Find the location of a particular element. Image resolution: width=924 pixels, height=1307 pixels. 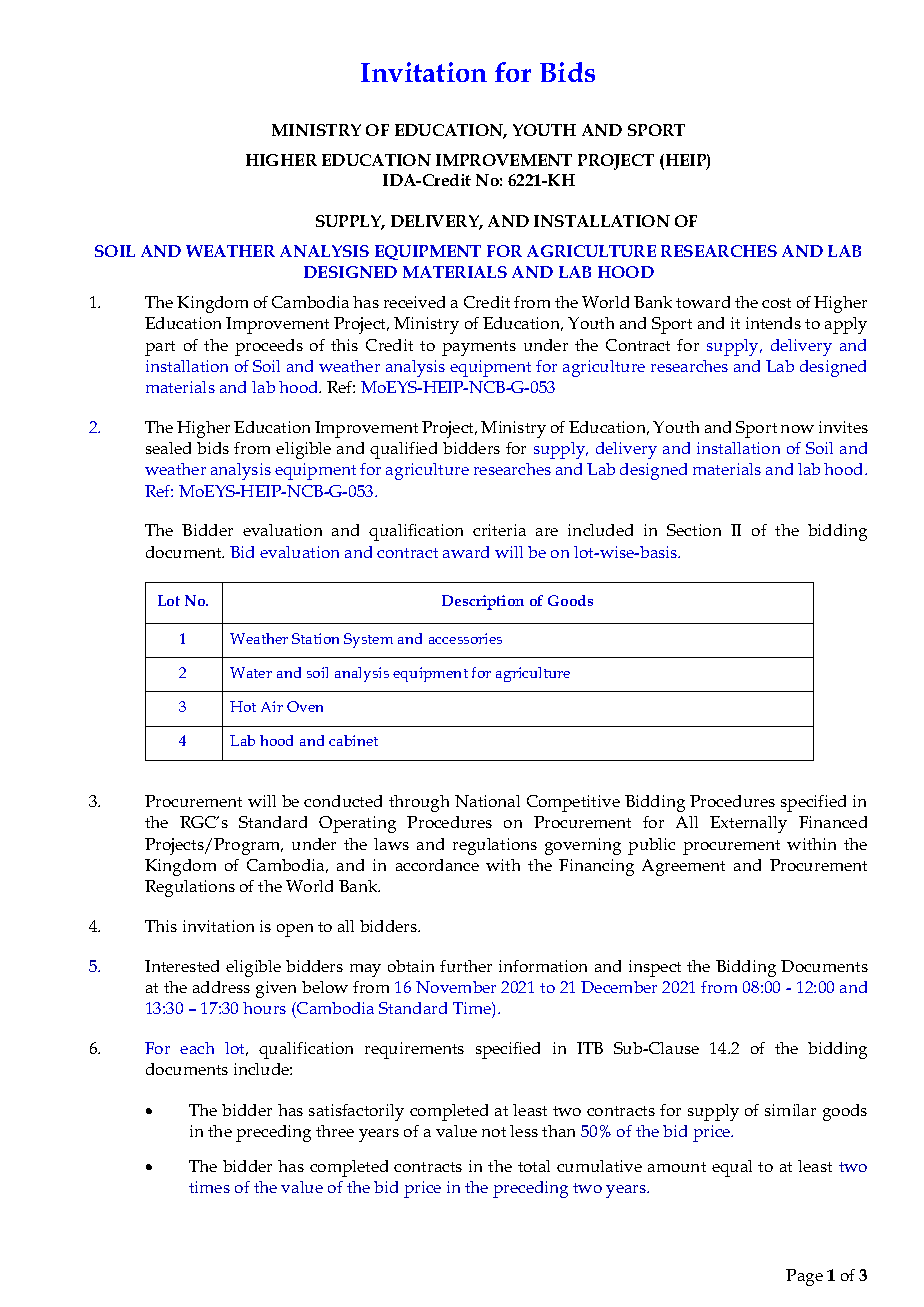

three is located at coordinates (335, 1131).
